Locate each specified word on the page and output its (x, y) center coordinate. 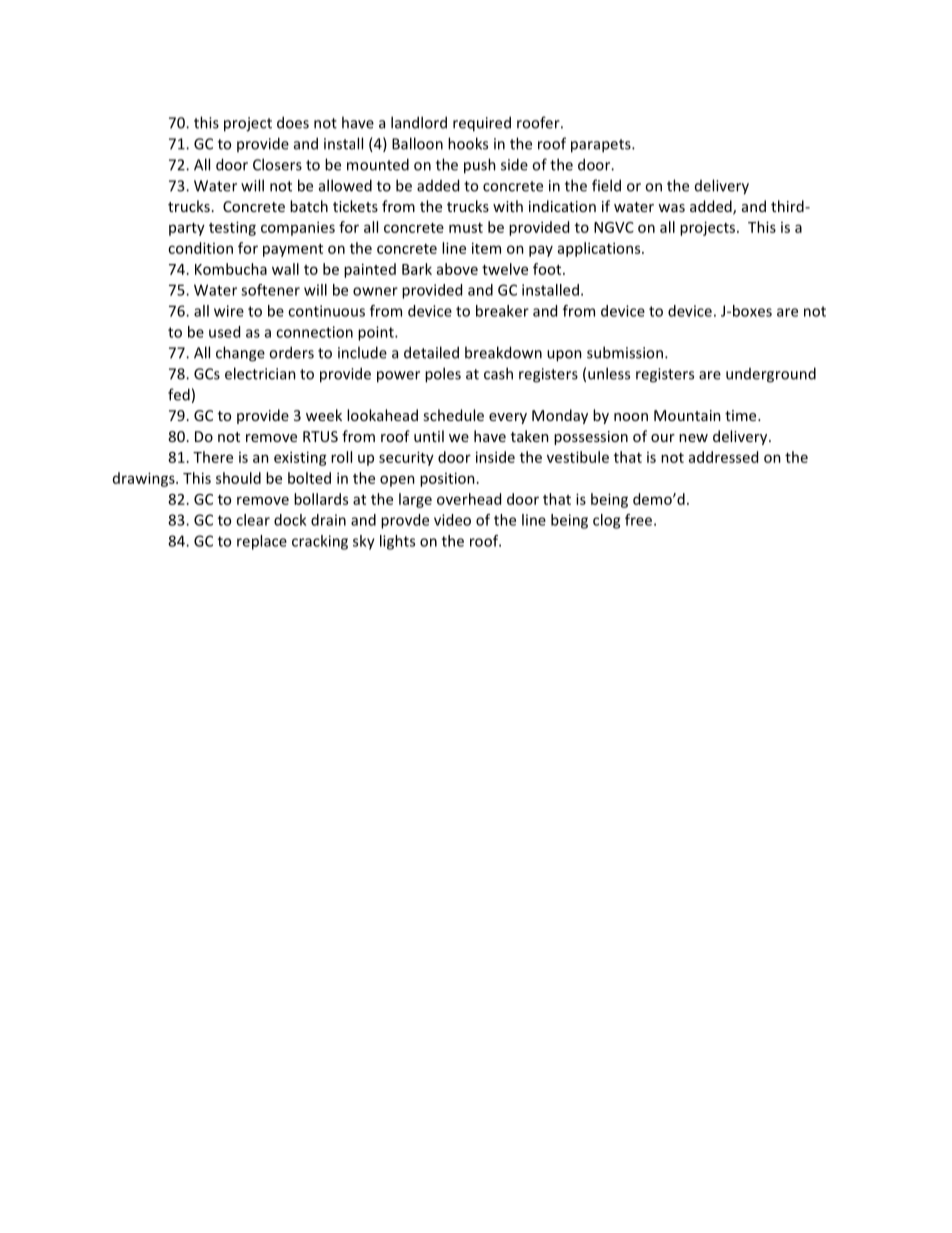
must (466, 228)
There (213, 457)
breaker (502, 311)
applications (600, 249)
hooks (468, 143)
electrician (260, 373)
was (671, 208)
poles (443, 375)
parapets (602, 146)
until (429, 436)
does (293, 122)
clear (253, 520)
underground (771, 375)
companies (298, 228)
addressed (723, 457)
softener (270, 290)
